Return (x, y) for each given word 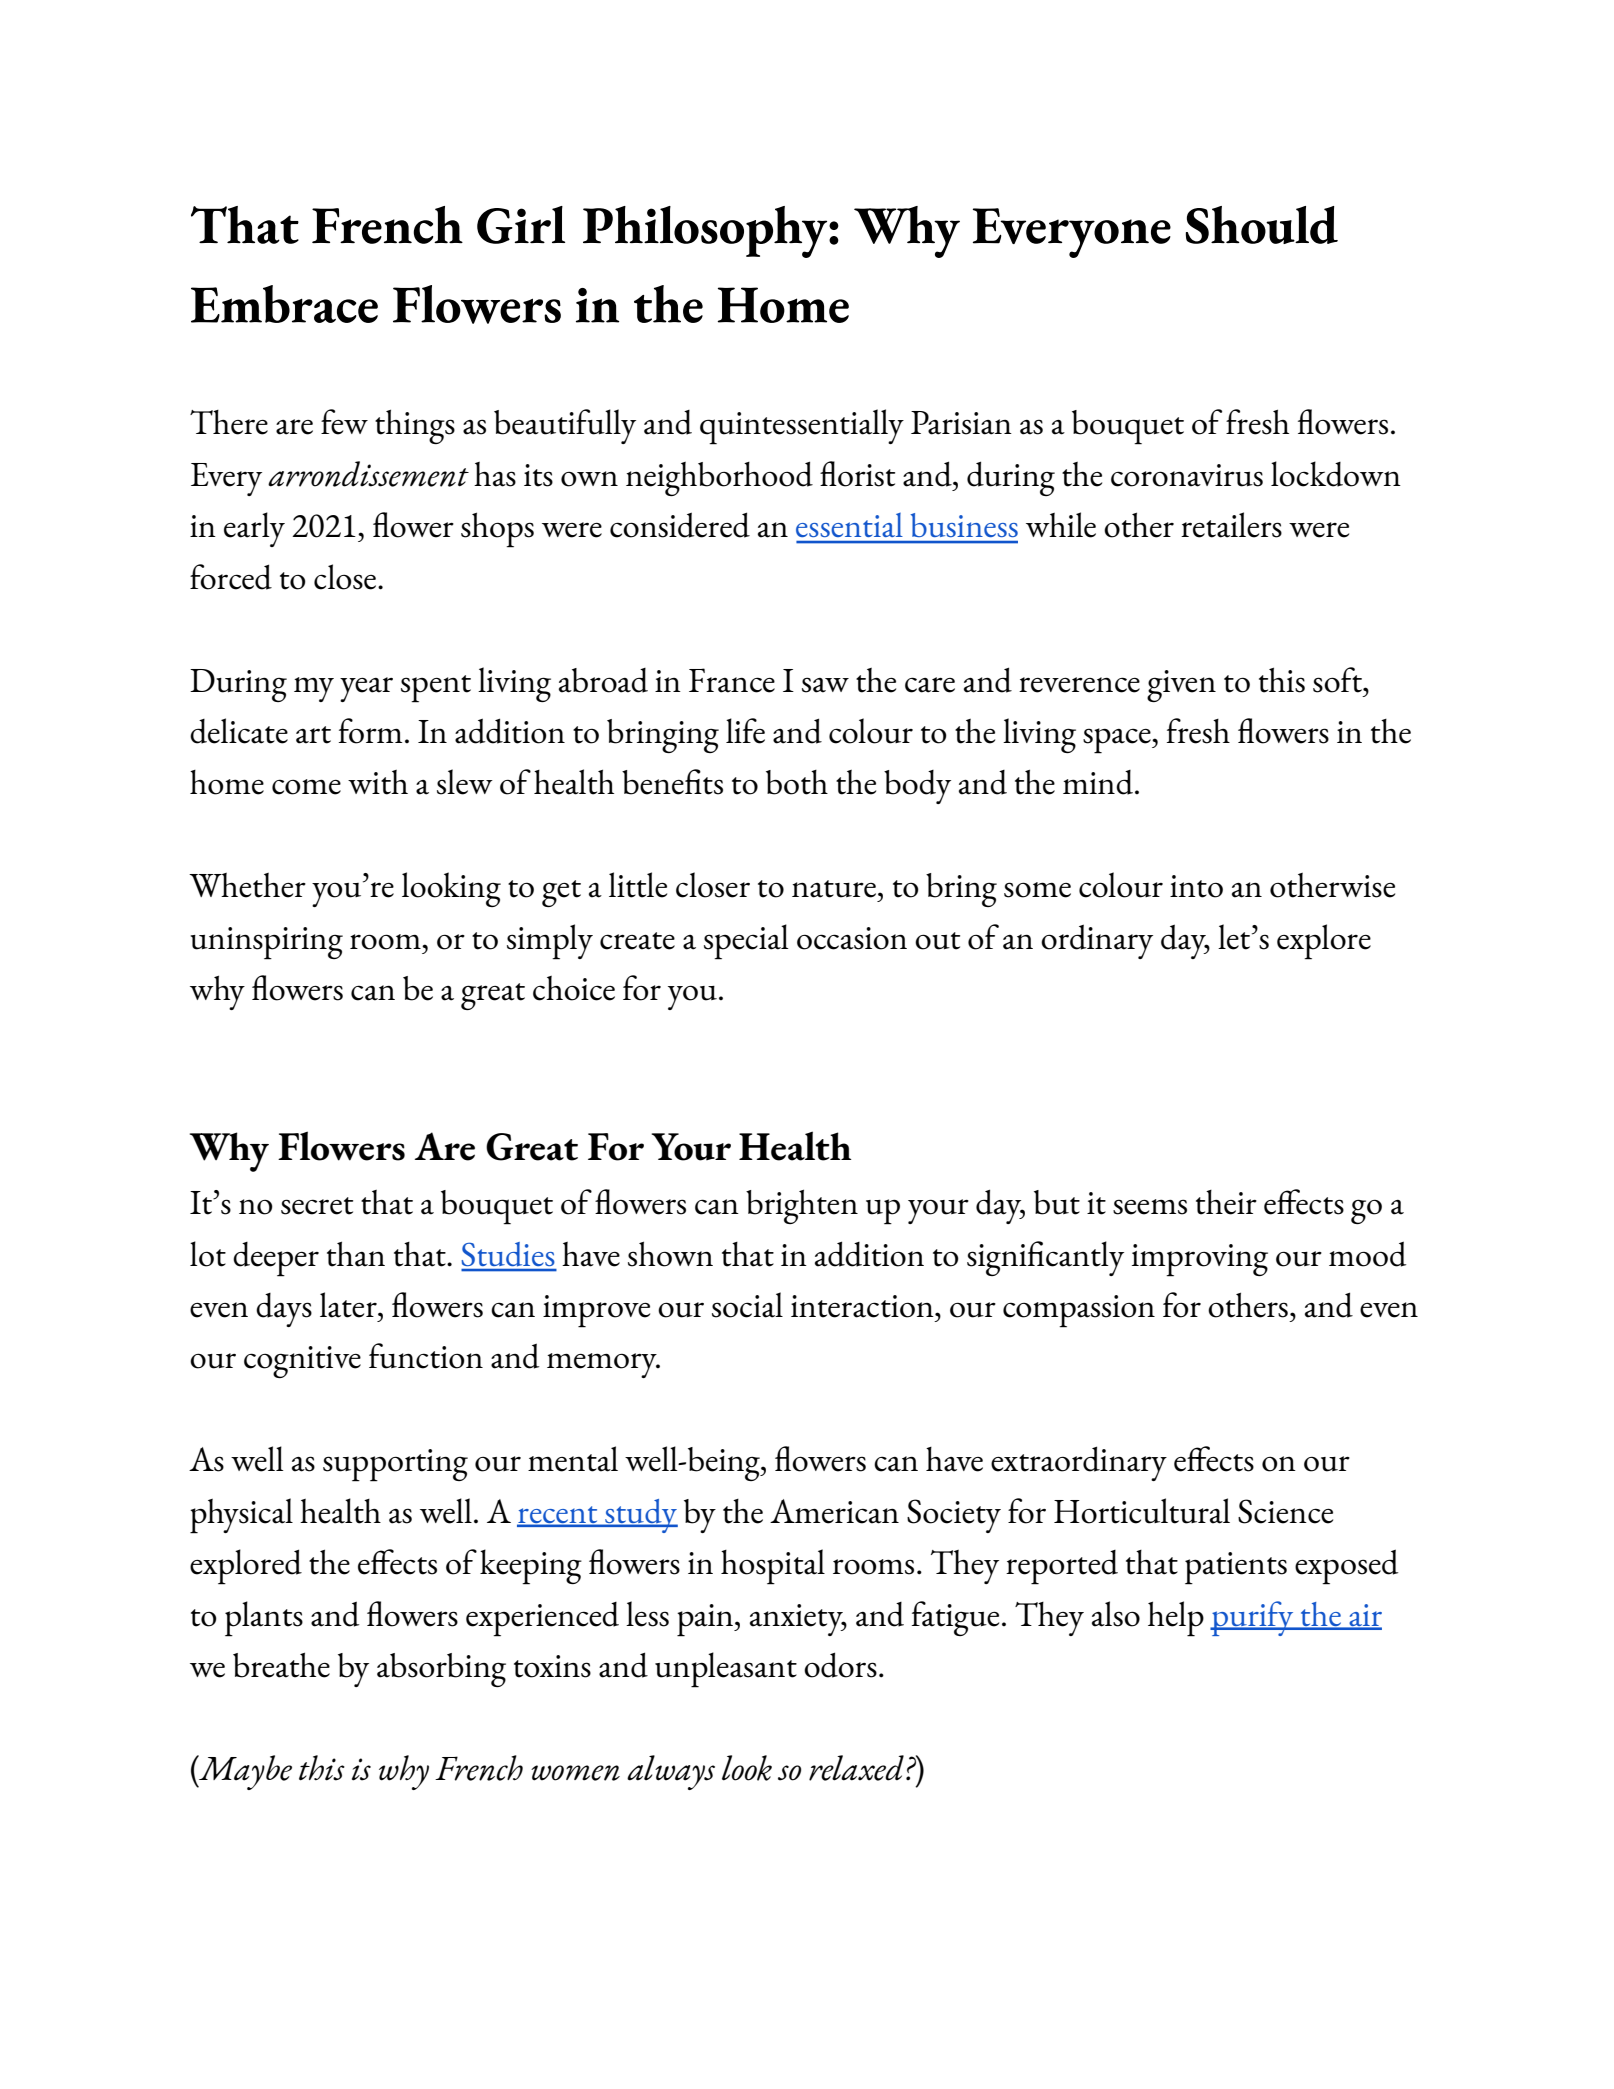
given (1181, 686)
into (1196, 886)
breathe (281, 1665)
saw (825, 685)
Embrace (284, 304)
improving (1200, 1260)
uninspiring (266, 943)
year (366, 689)
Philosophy (706, 232)
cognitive (302, 1362)
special (746, 942)
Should (1262, 225)
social (747, 1305)
